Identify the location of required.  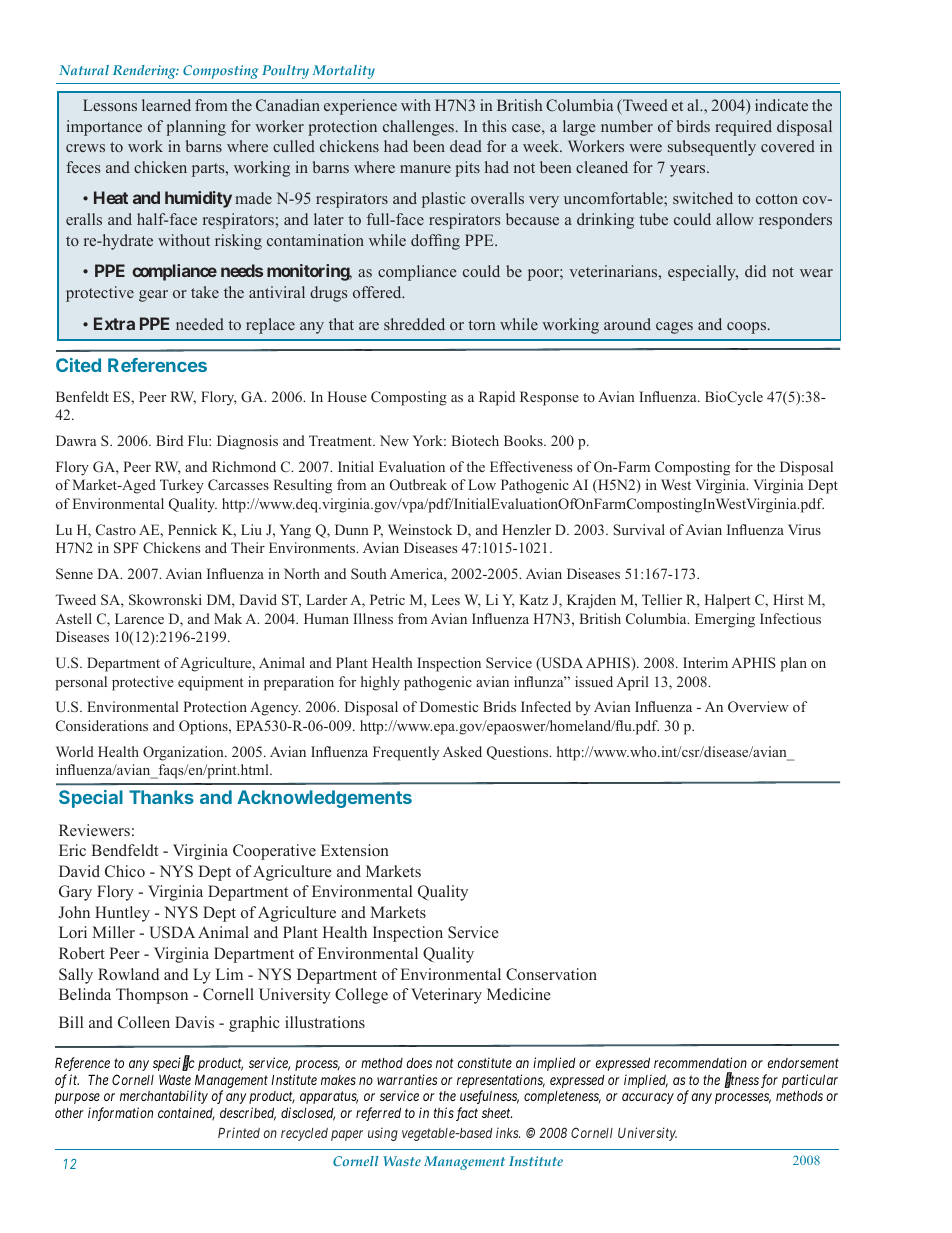
(743, 128).
